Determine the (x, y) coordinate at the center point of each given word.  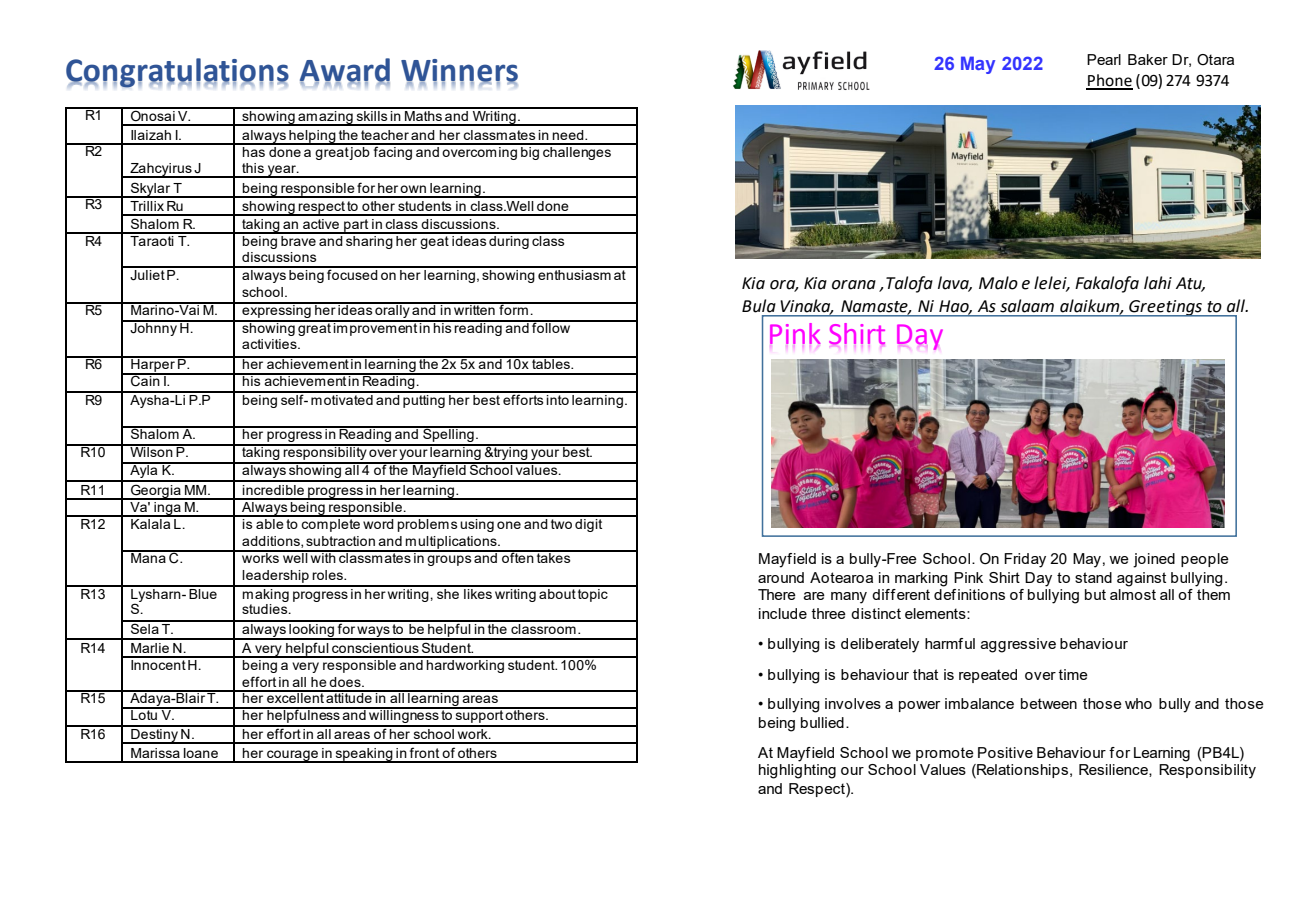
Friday (1025, 560)
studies (266, 609)
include (783, 613)
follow (551, 326)
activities (270, 344)
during (509, 241)
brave (298, 239)
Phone (1109, 81)
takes (554, 557)
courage (293, 756)
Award (345, 71)
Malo (998, 283)
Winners (459, 71)
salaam (1027, 306)
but (1095, 594)
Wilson (151, 451)
